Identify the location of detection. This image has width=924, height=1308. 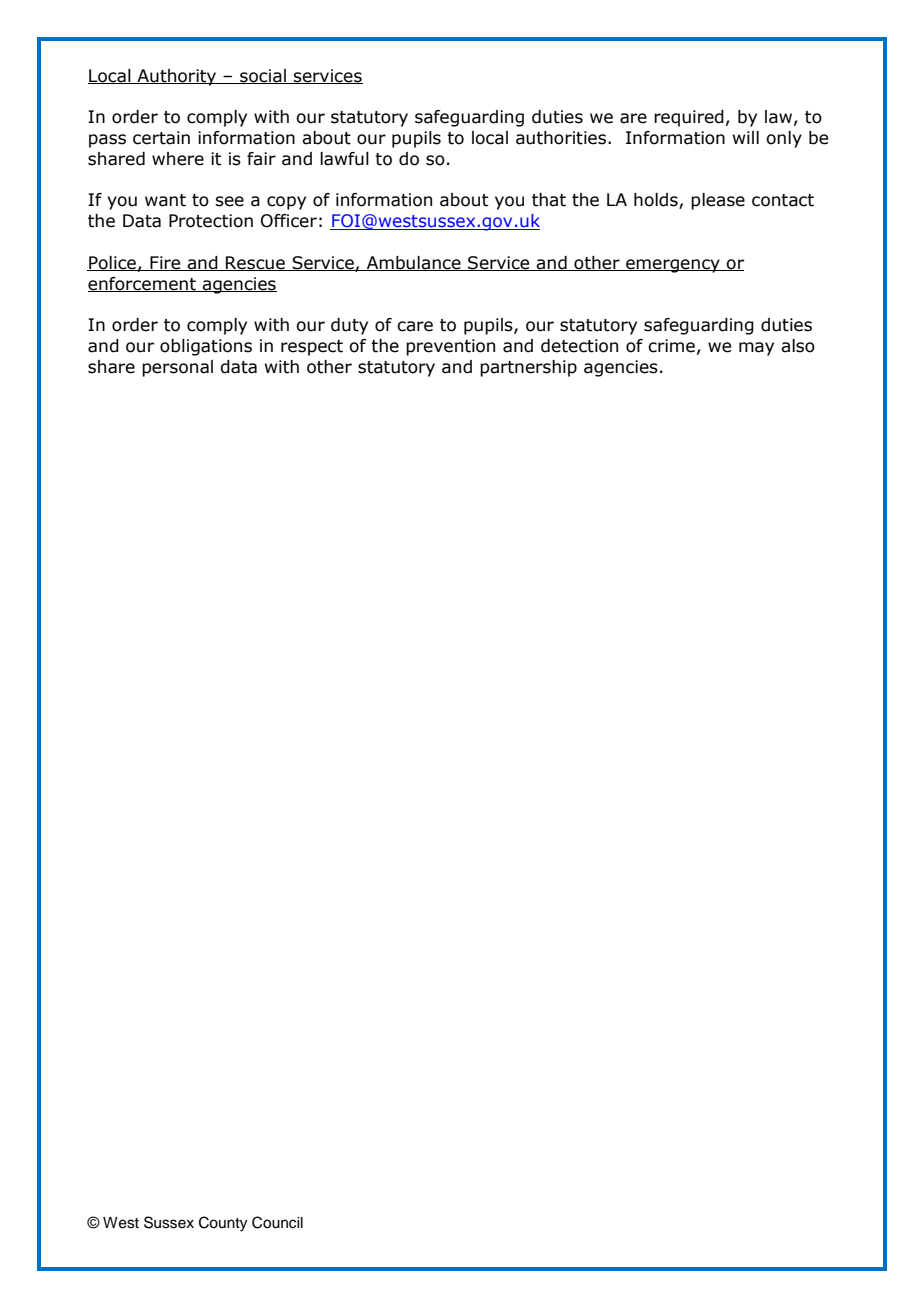
(579, 346).
